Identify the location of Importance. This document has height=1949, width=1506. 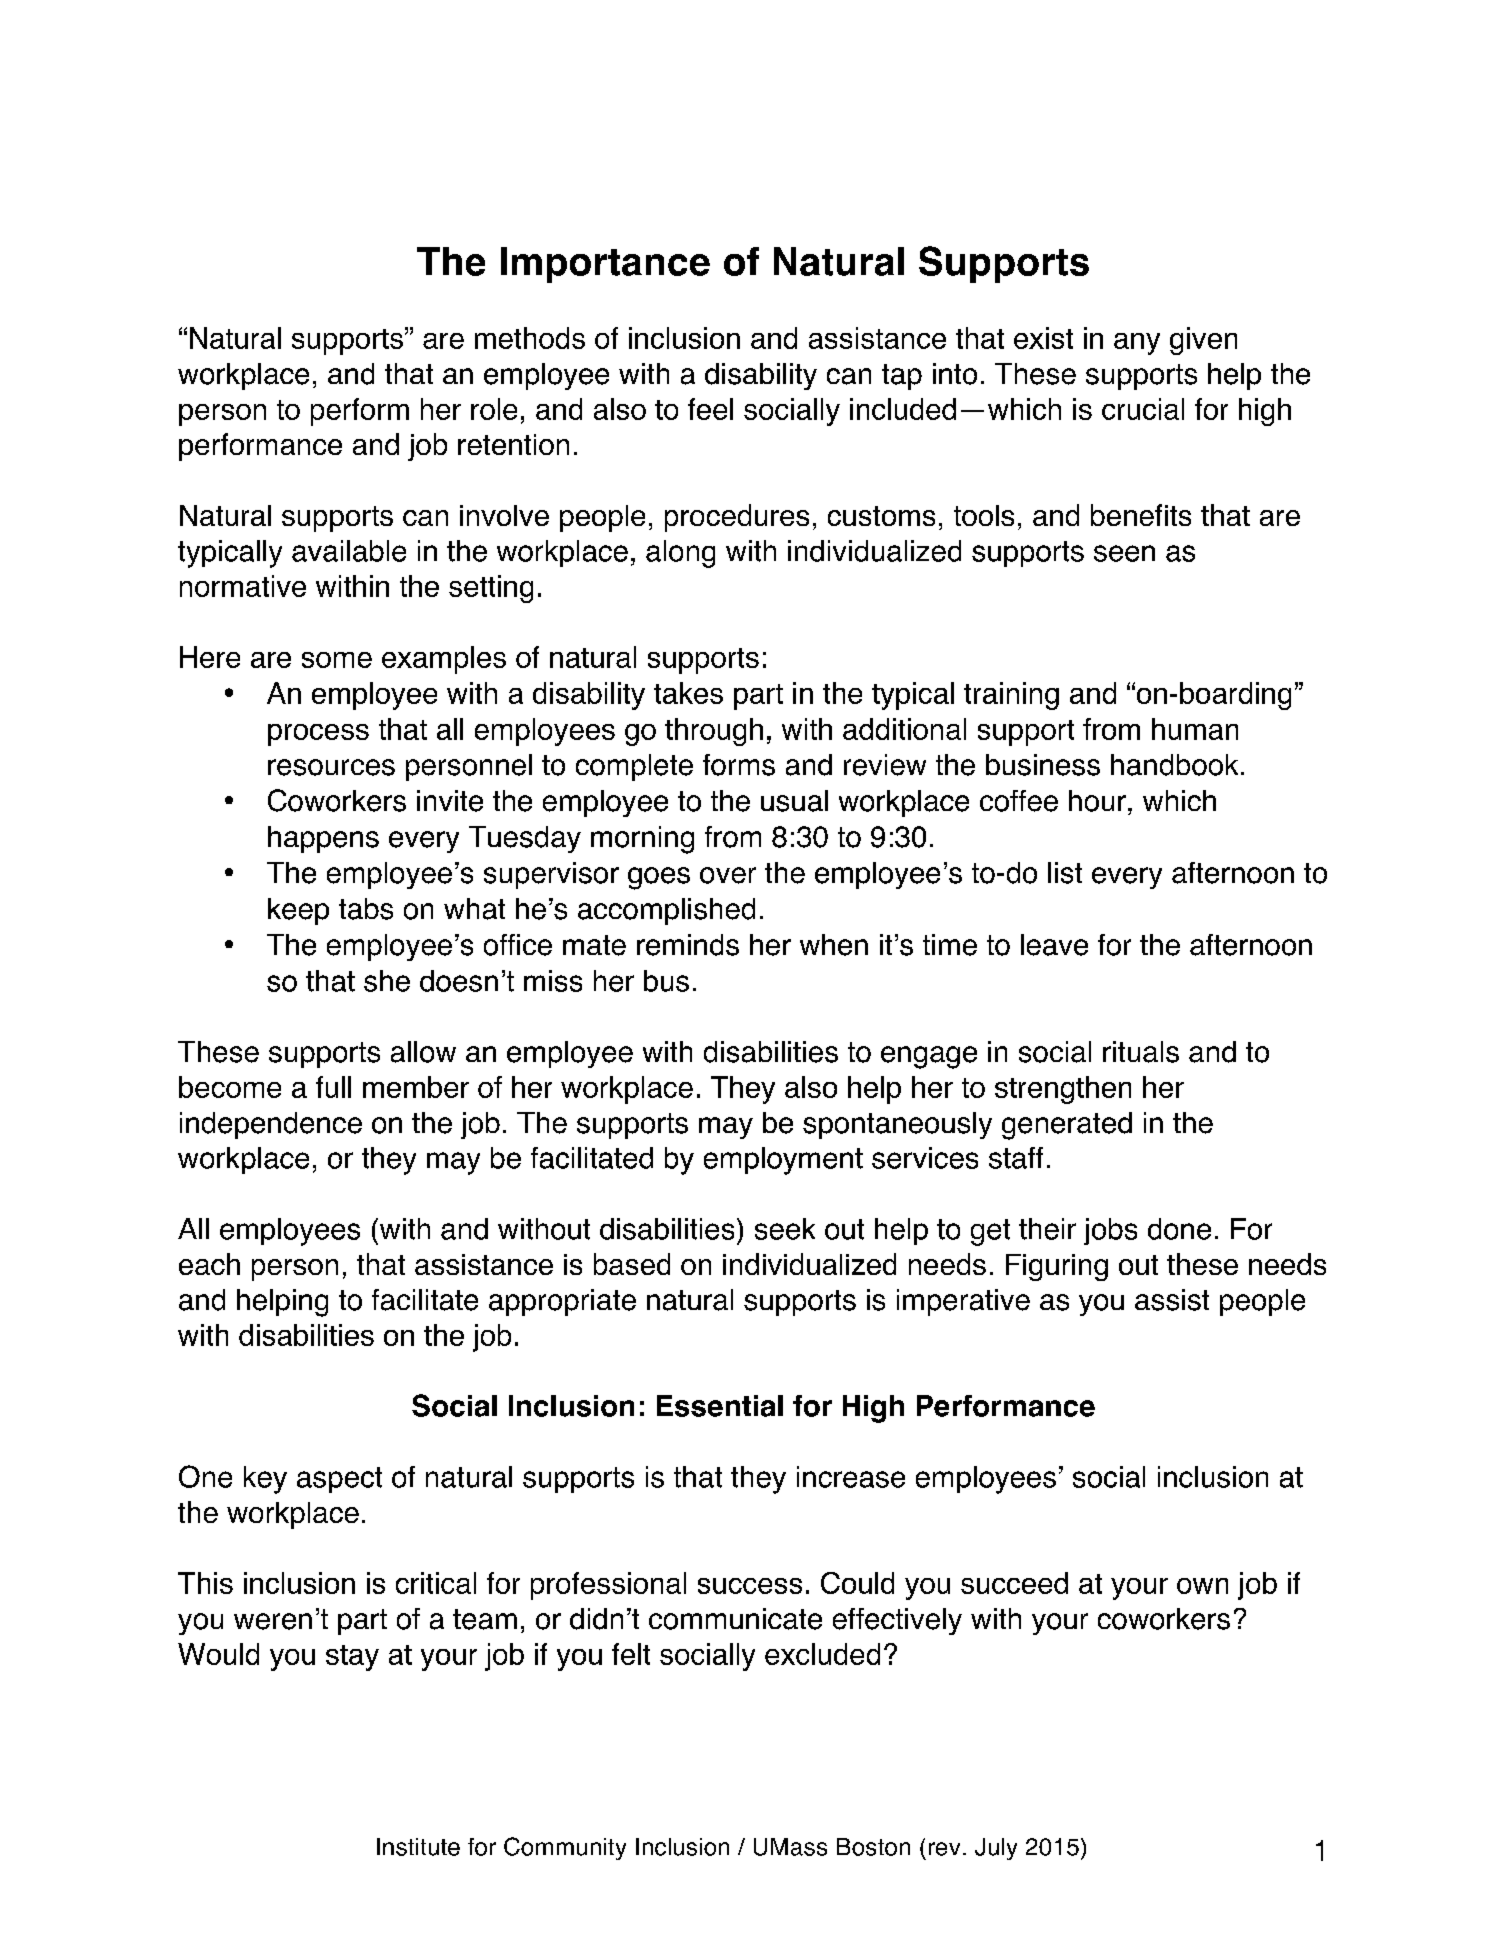
(605, 265).
